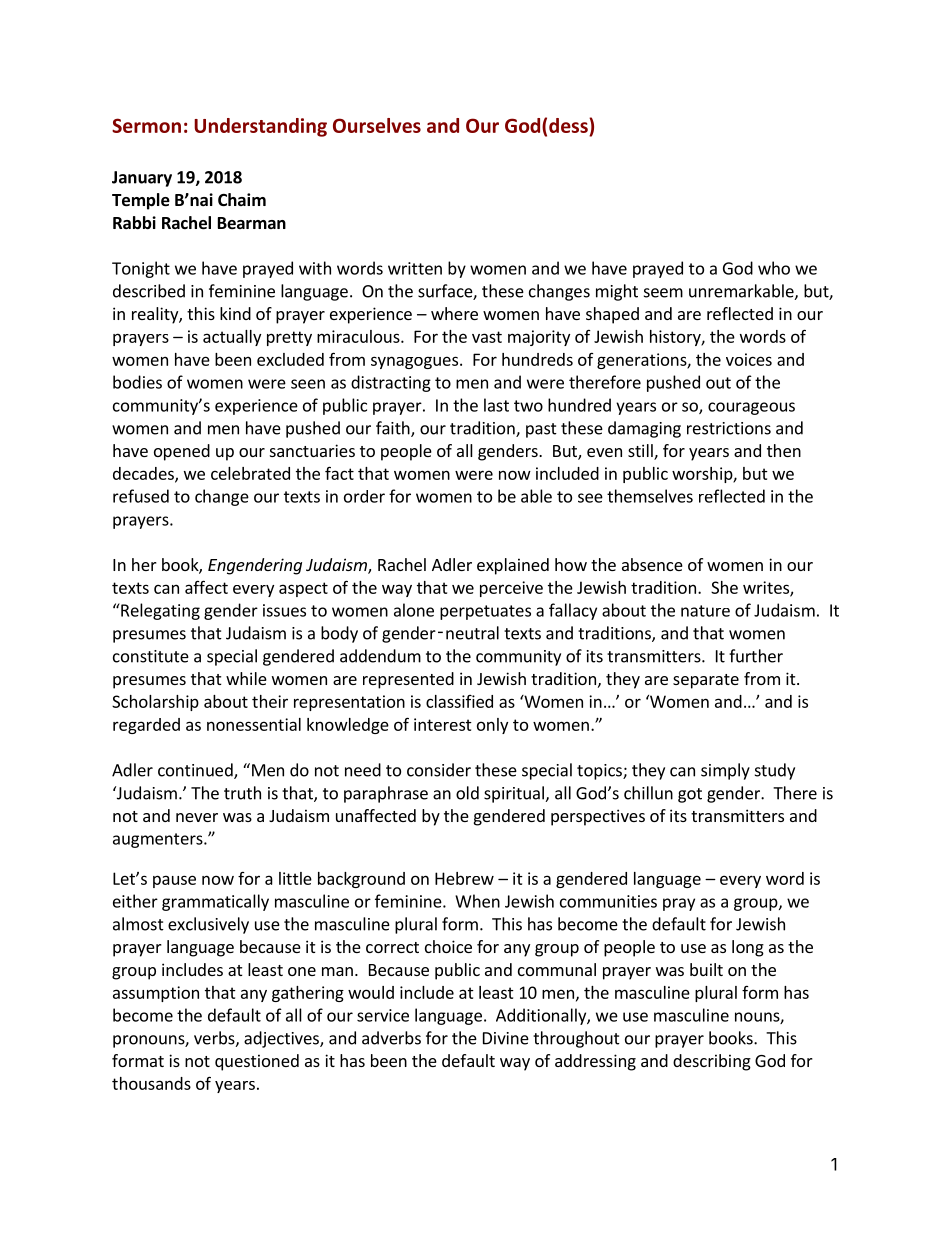  I want to click on perpetuates, so click(485, 612).
